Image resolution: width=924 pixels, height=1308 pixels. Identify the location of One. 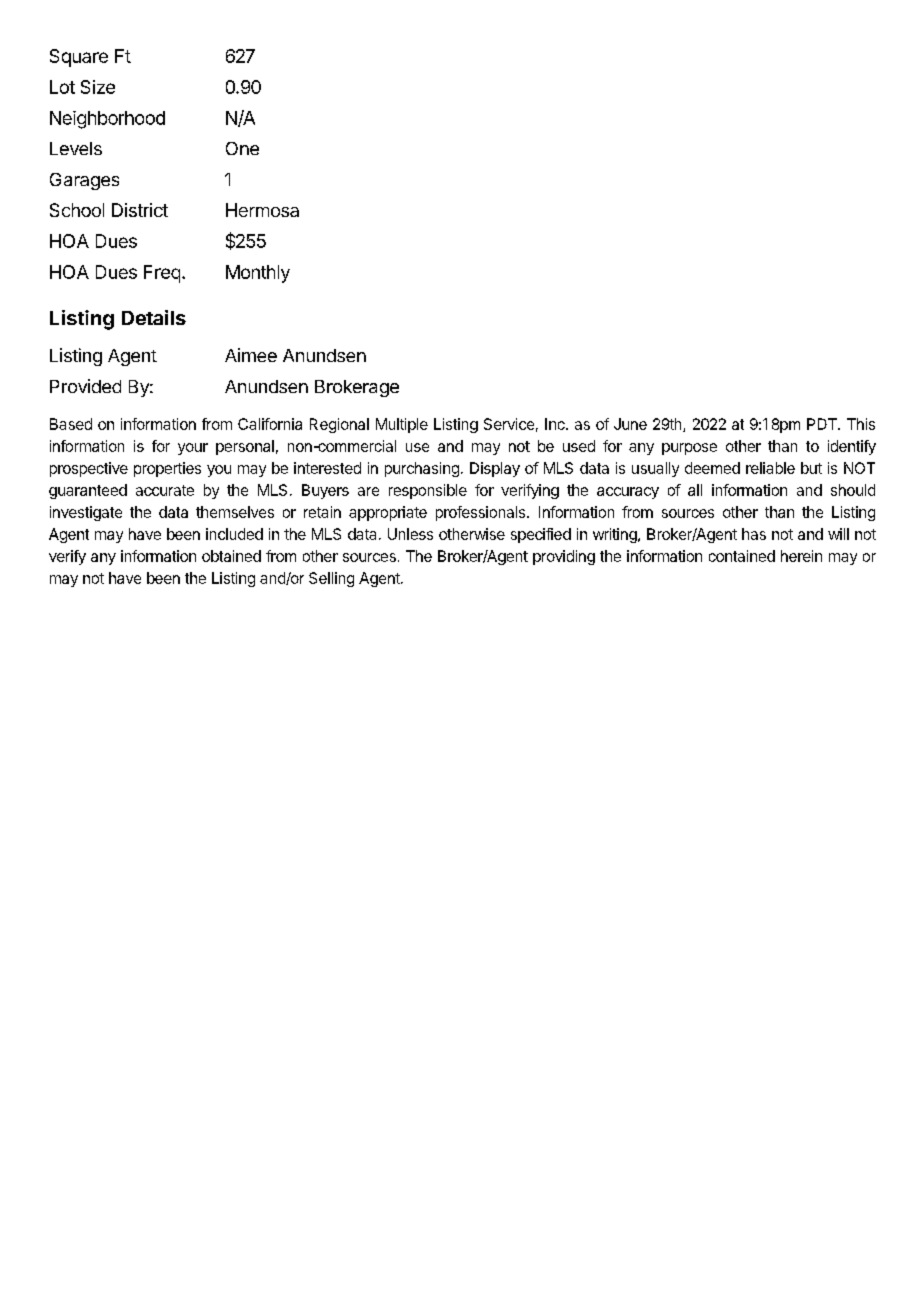
(242, 148).
